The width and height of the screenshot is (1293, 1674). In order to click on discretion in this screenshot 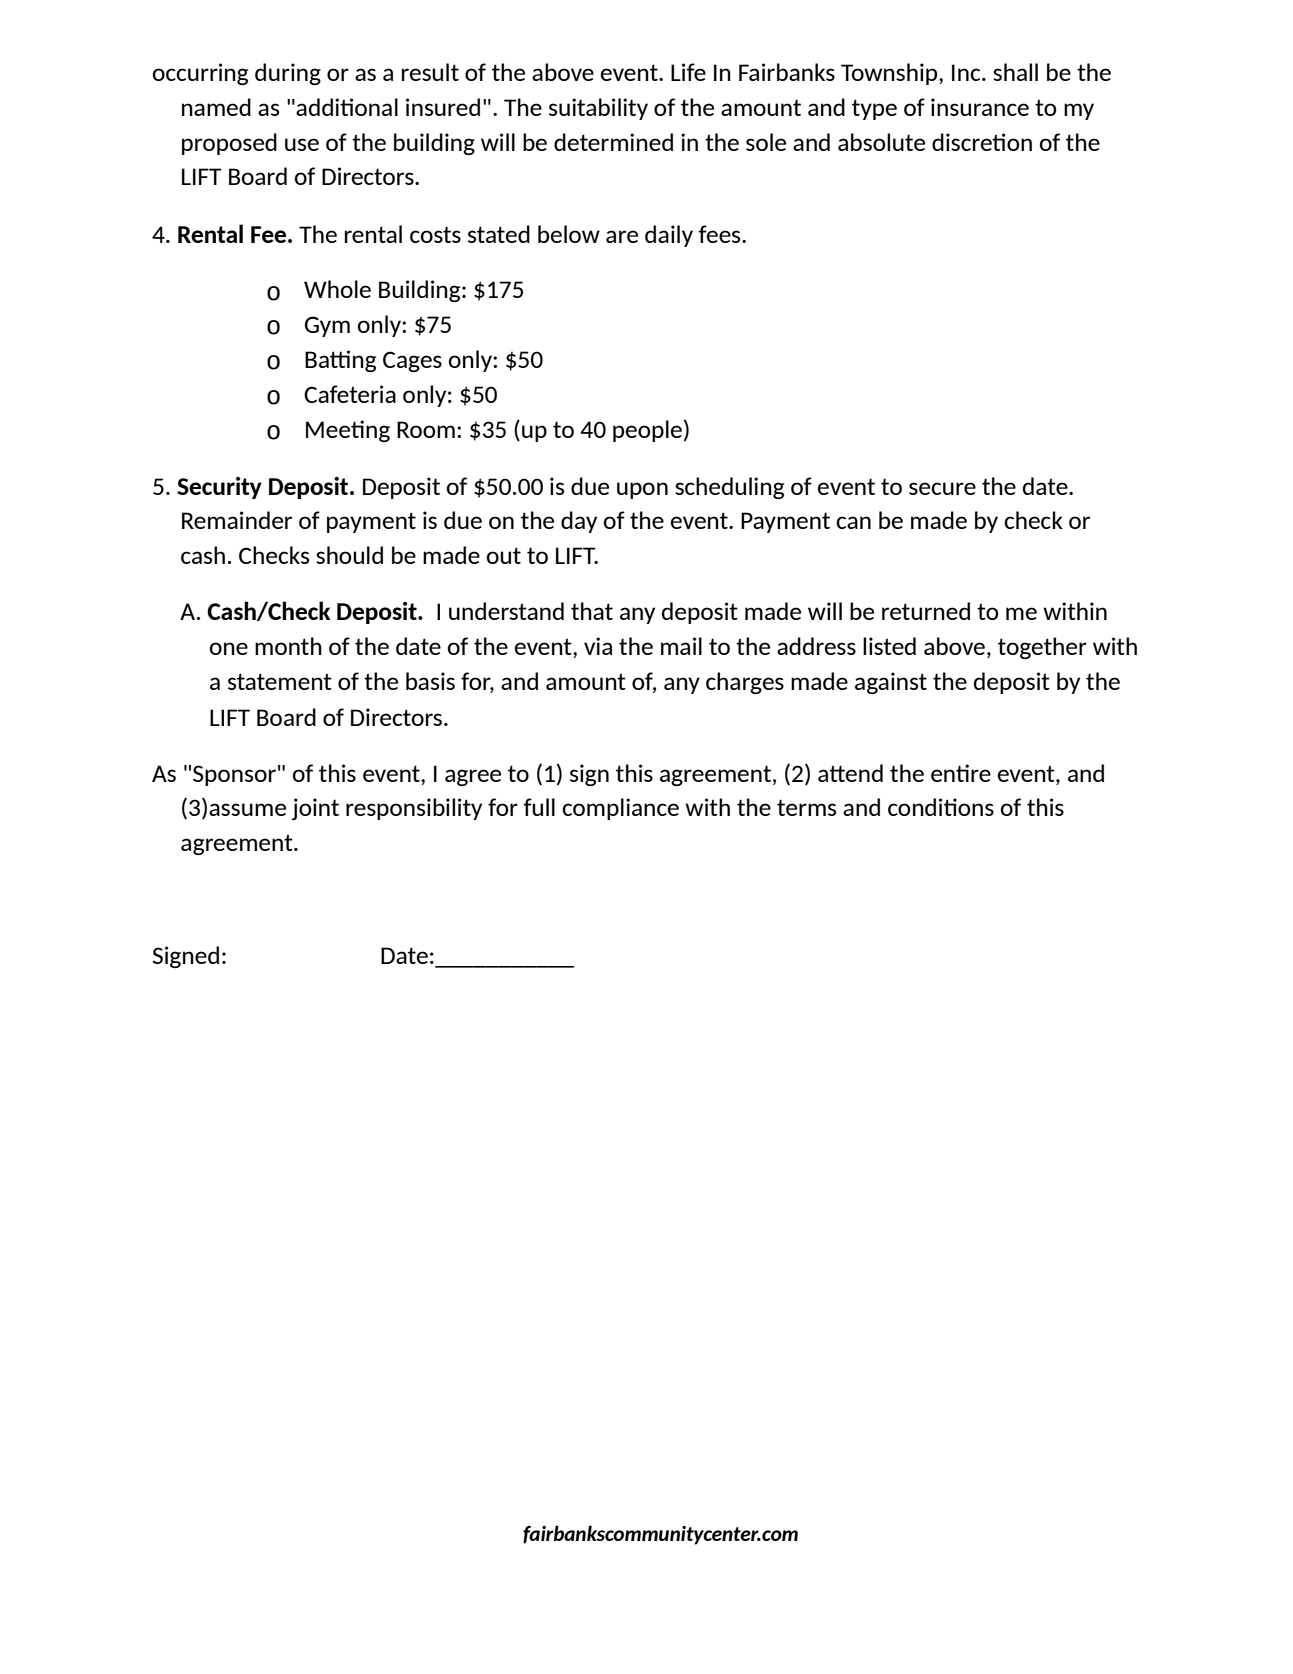, I will do `click(982, 142)`.
